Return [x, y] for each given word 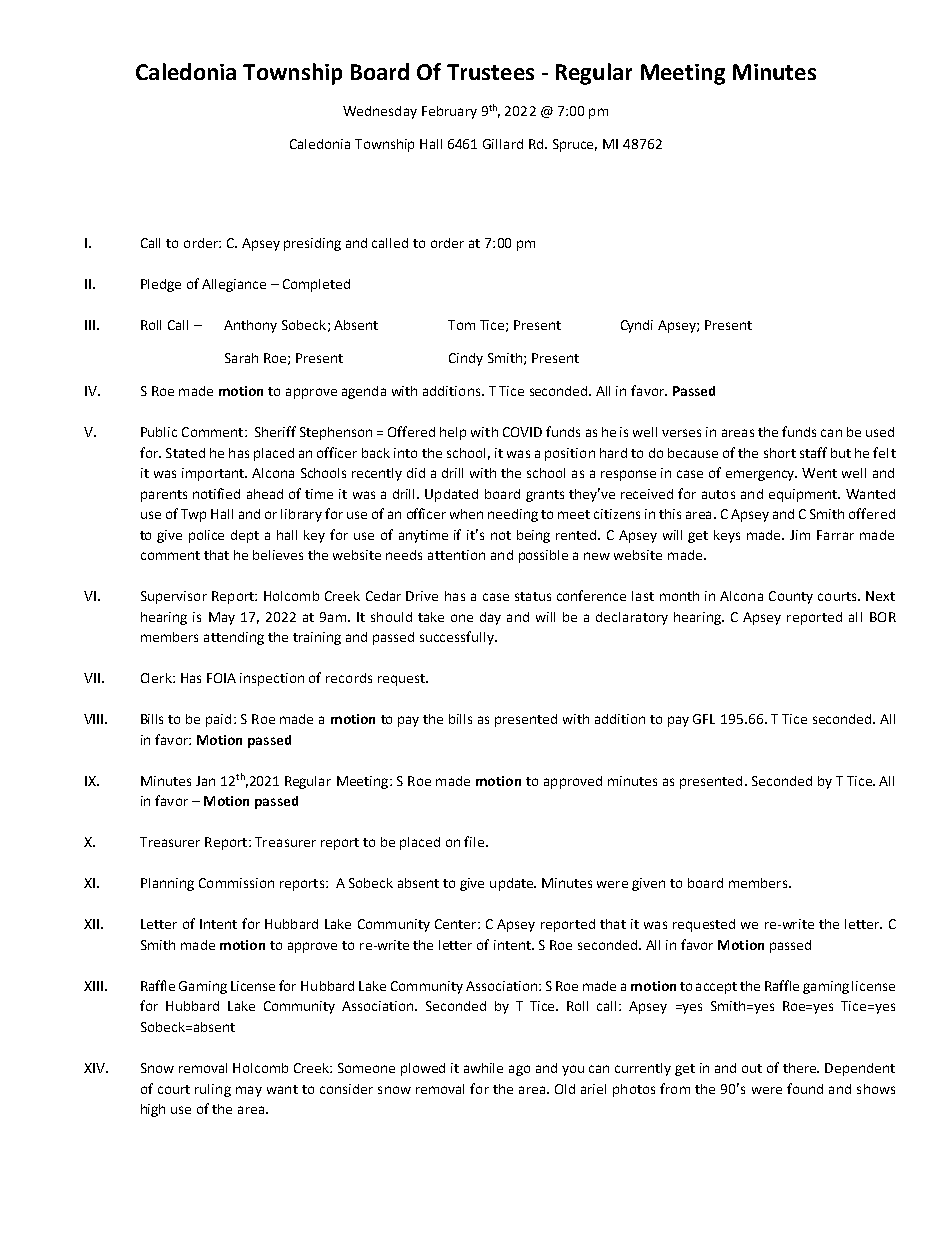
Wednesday [380, 112]
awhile [483, 1068]
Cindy [466, 359]
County [791, 597]
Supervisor [174, 597]
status [533, 596]
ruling [213, 1090]
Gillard [503, 144]
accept [716, 988]
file [474, 841]
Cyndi [637, 326]
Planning [167, 884]
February [449, 112]
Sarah [241, 358]
